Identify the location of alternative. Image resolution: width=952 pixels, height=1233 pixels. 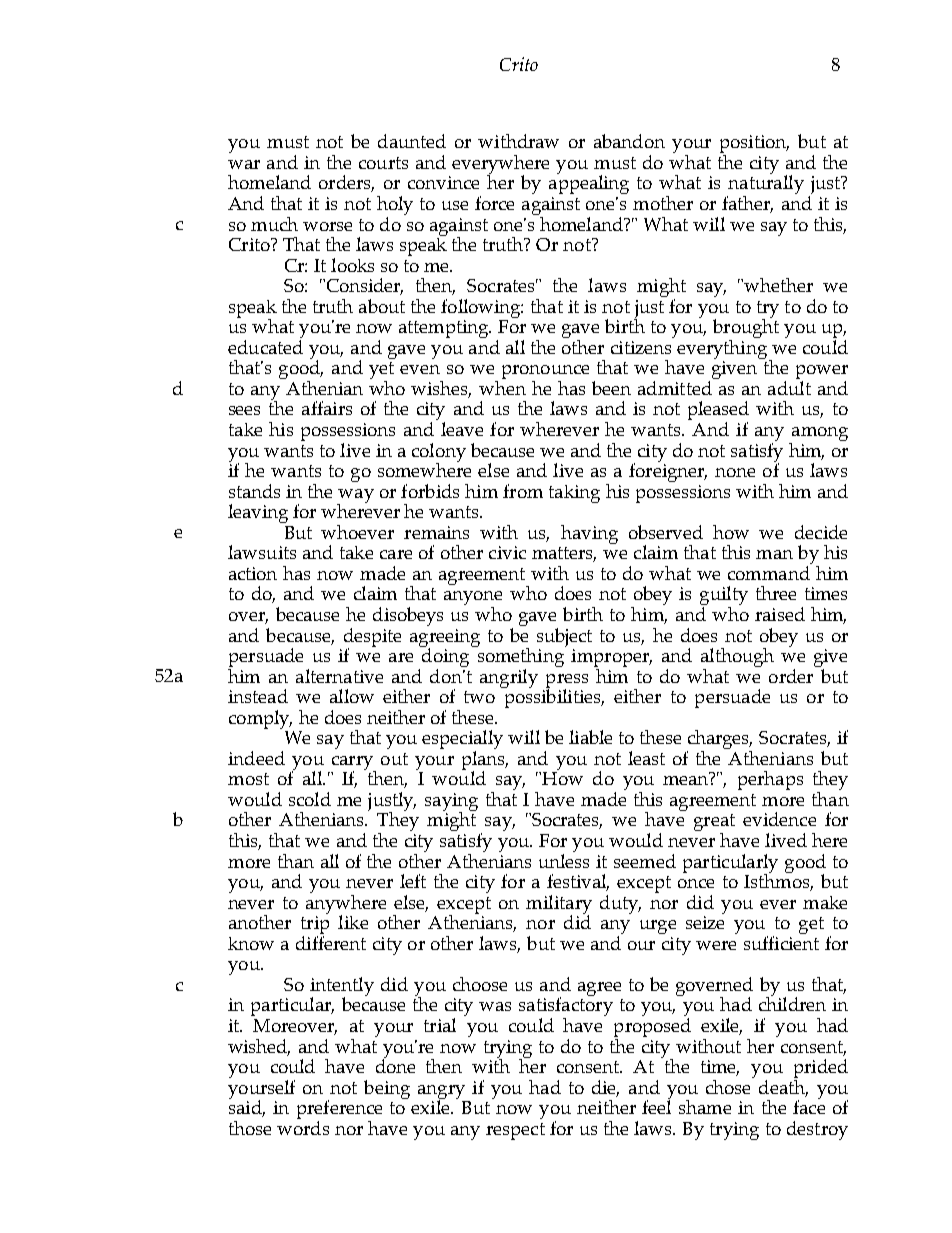
(339, 676).
